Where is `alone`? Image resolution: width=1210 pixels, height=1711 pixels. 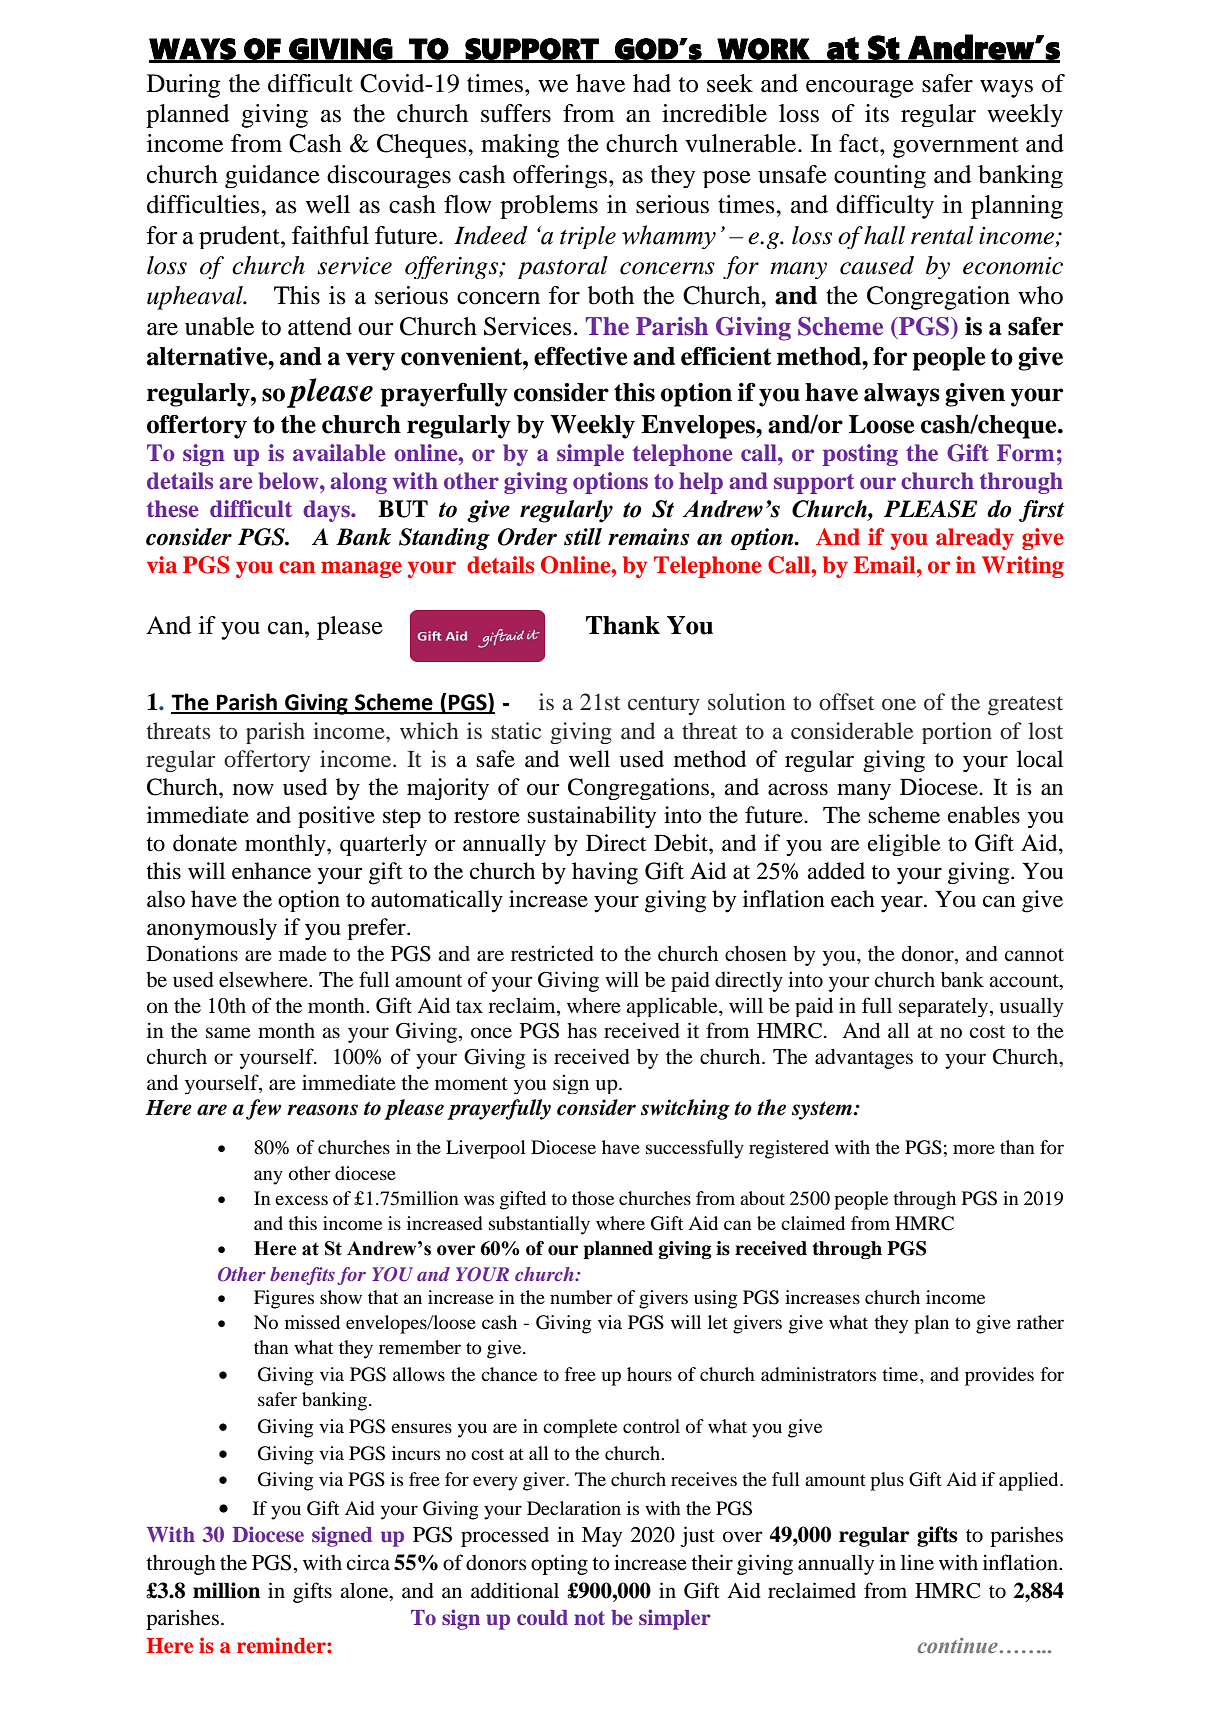 alone is located at coordinates (365, 1591).
